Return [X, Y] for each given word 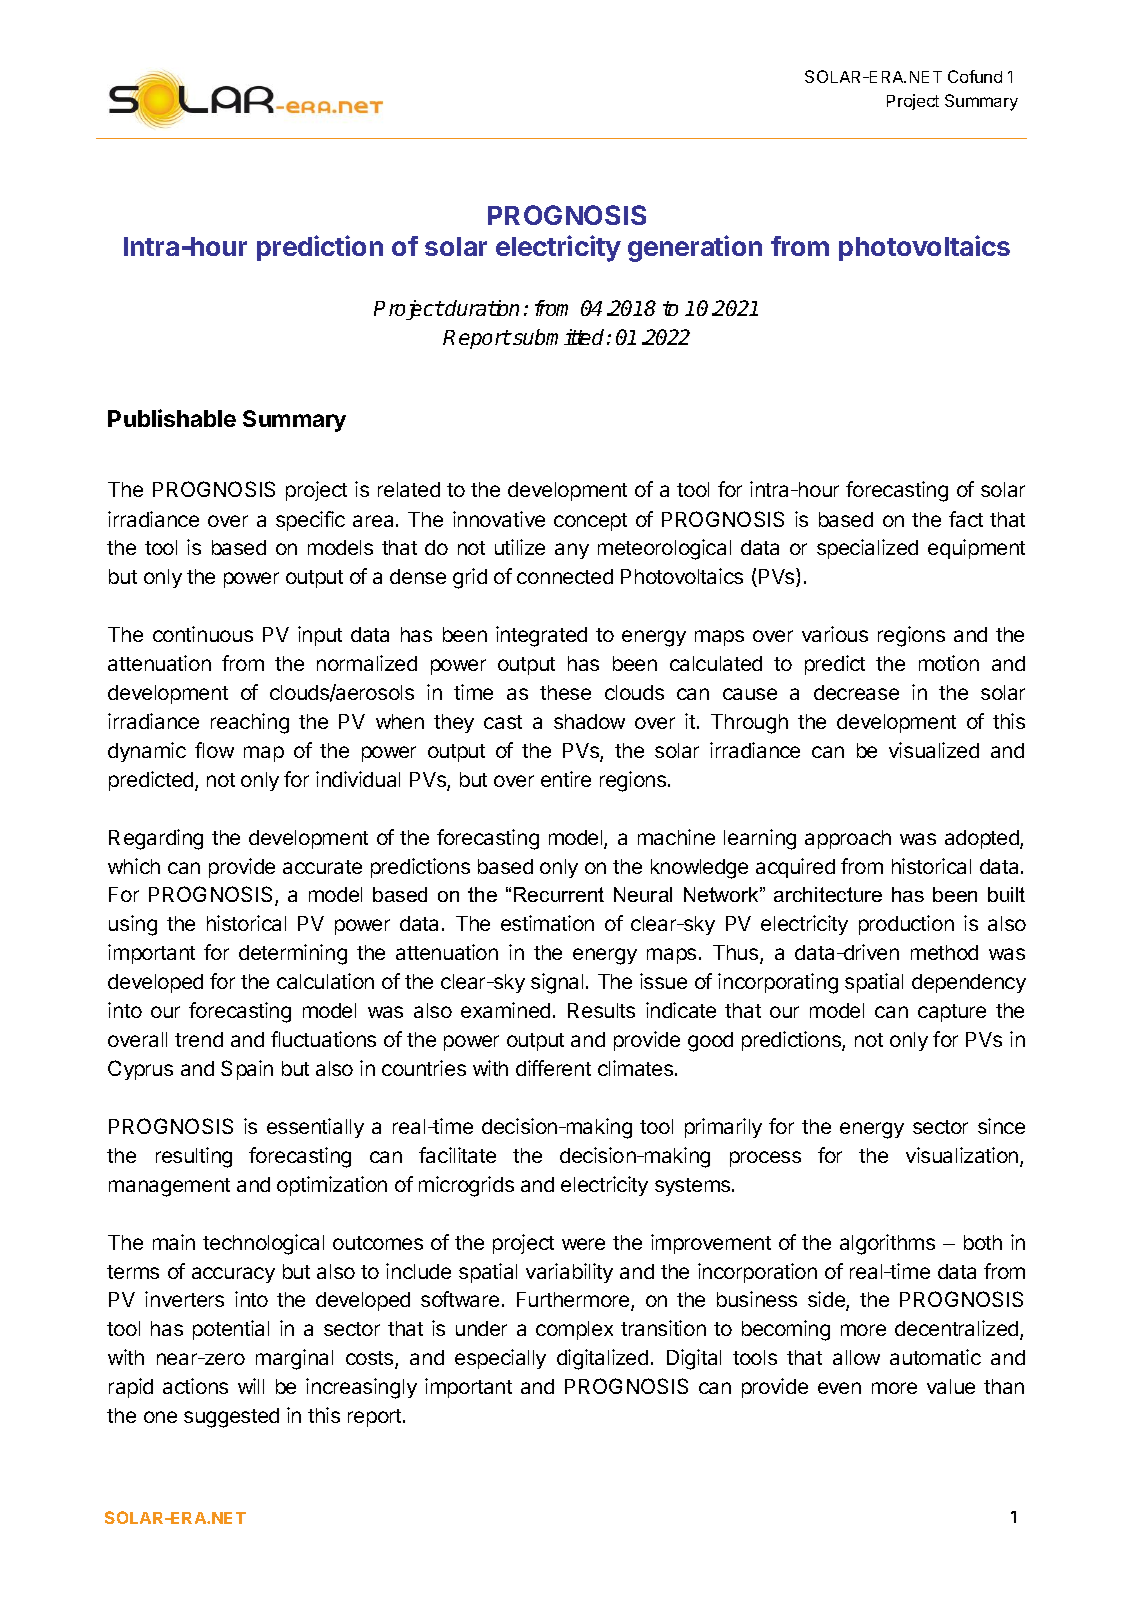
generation [695, 248]
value [951, 1386]
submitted [559, 337]
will [251, 1386]
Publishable [172, 418]
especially [500, 1359]
